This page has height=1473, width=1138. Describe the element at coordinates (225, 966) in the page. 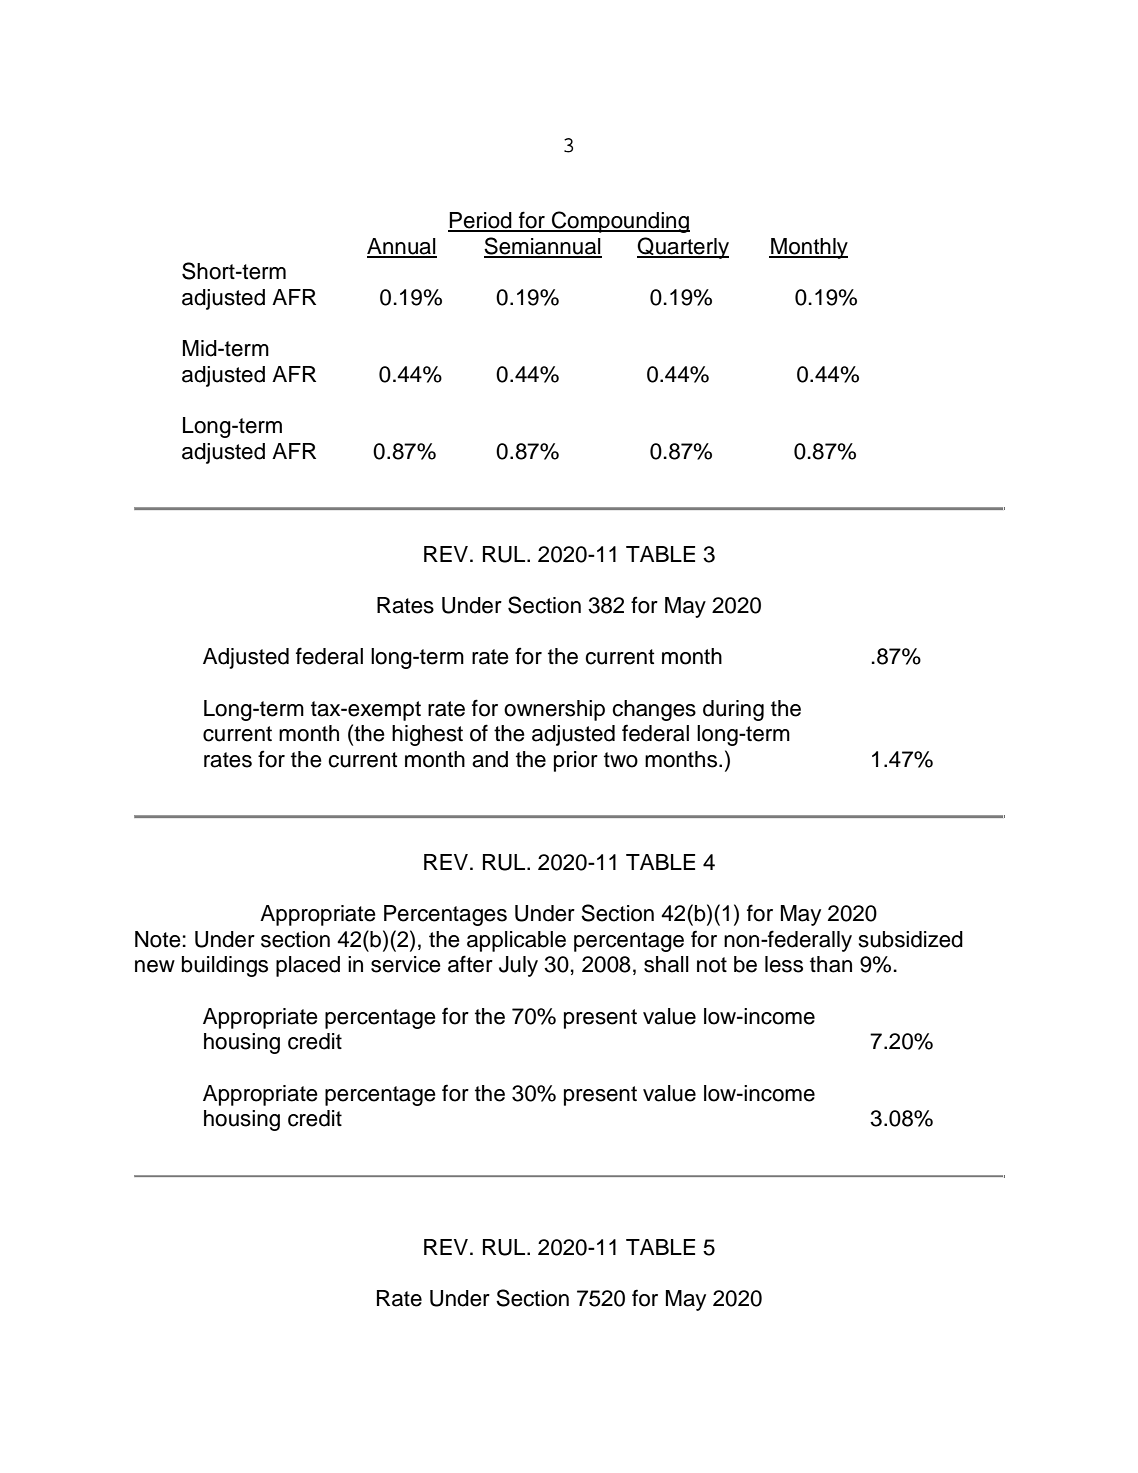

I see `buildings` at that location.
